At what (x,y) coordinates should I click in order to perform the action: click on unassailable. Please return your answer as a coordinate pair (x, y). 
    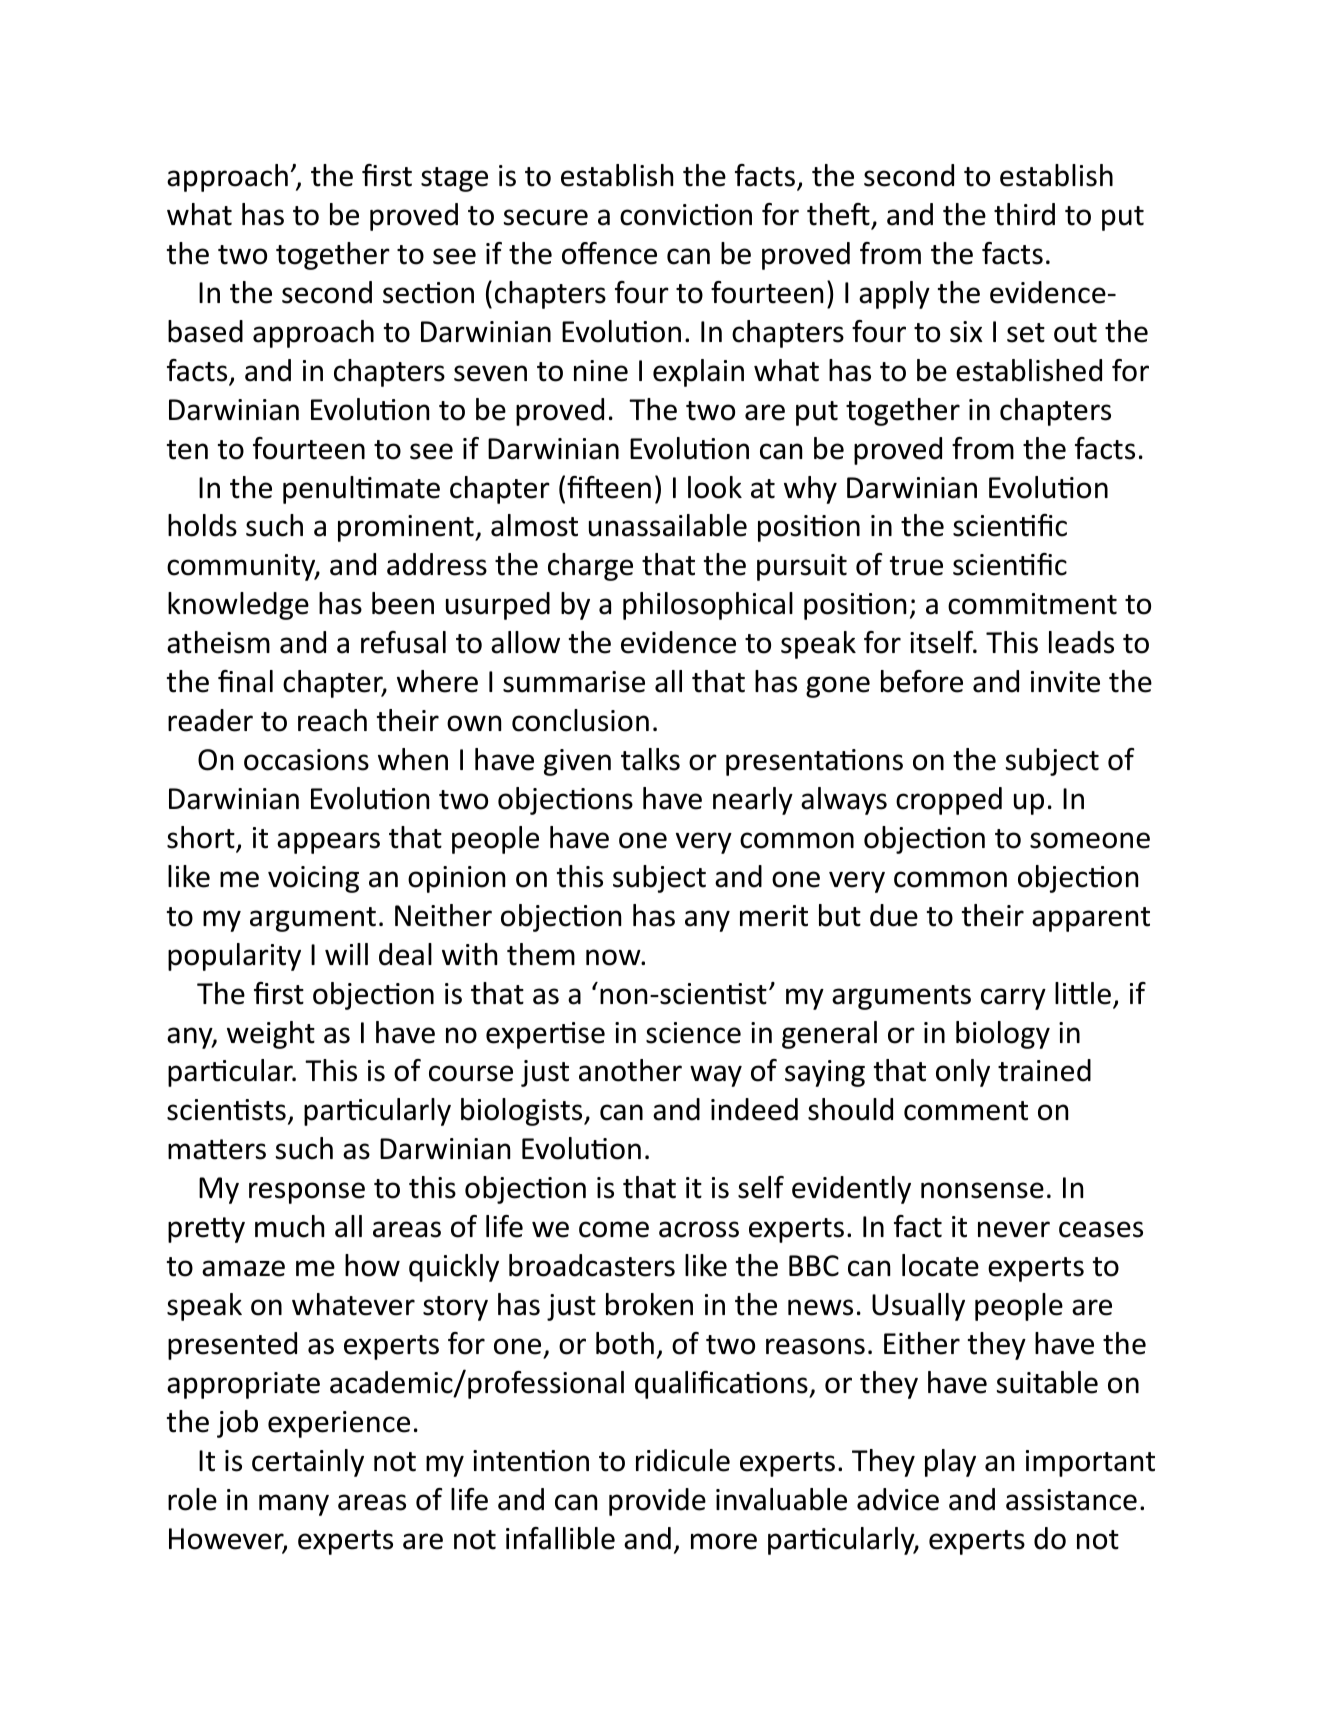
    Looking at the image, I should click on (668, 525).
